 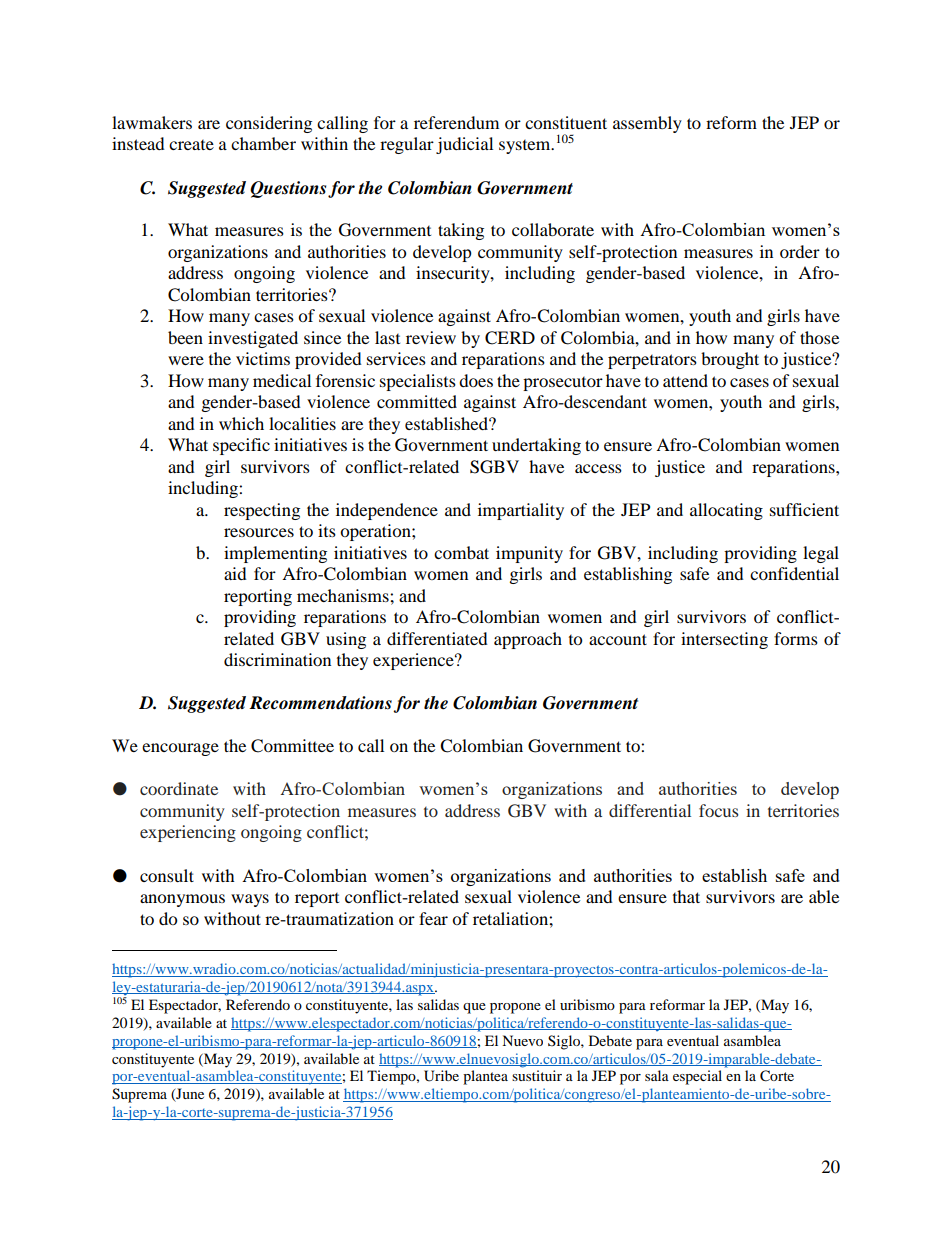 I want to click on specific, so click(x=241, y=446).
